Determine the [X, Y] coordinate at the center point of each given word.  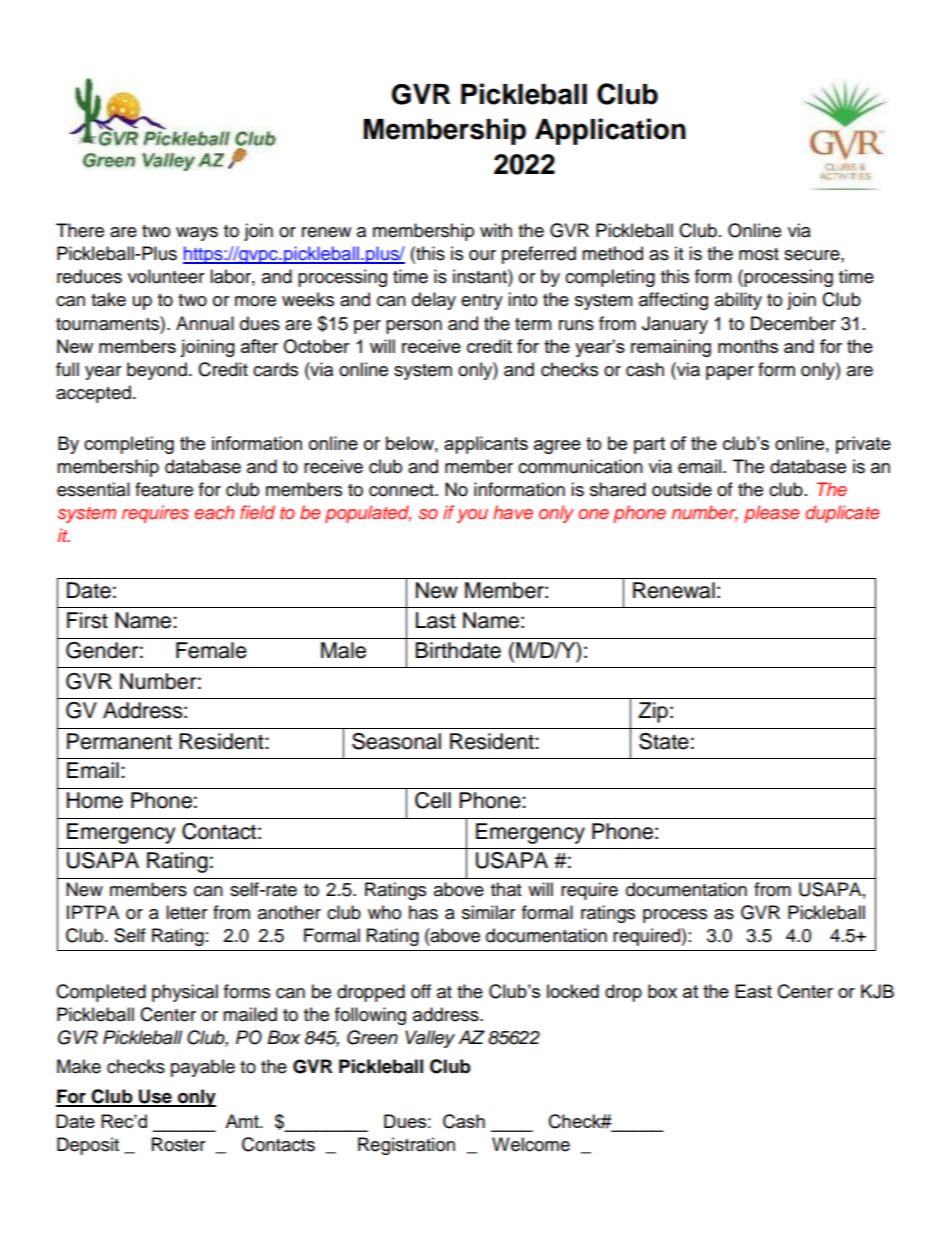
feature [164, 489]
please [772, 514]
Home [95, 800]
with [496, 230]
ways [197, 234]
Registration [406, 1146]
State [664, 741]
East [753, 991]
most [759, 254]
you [472, 516]
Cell [433, 800]
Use [155, 1097]
